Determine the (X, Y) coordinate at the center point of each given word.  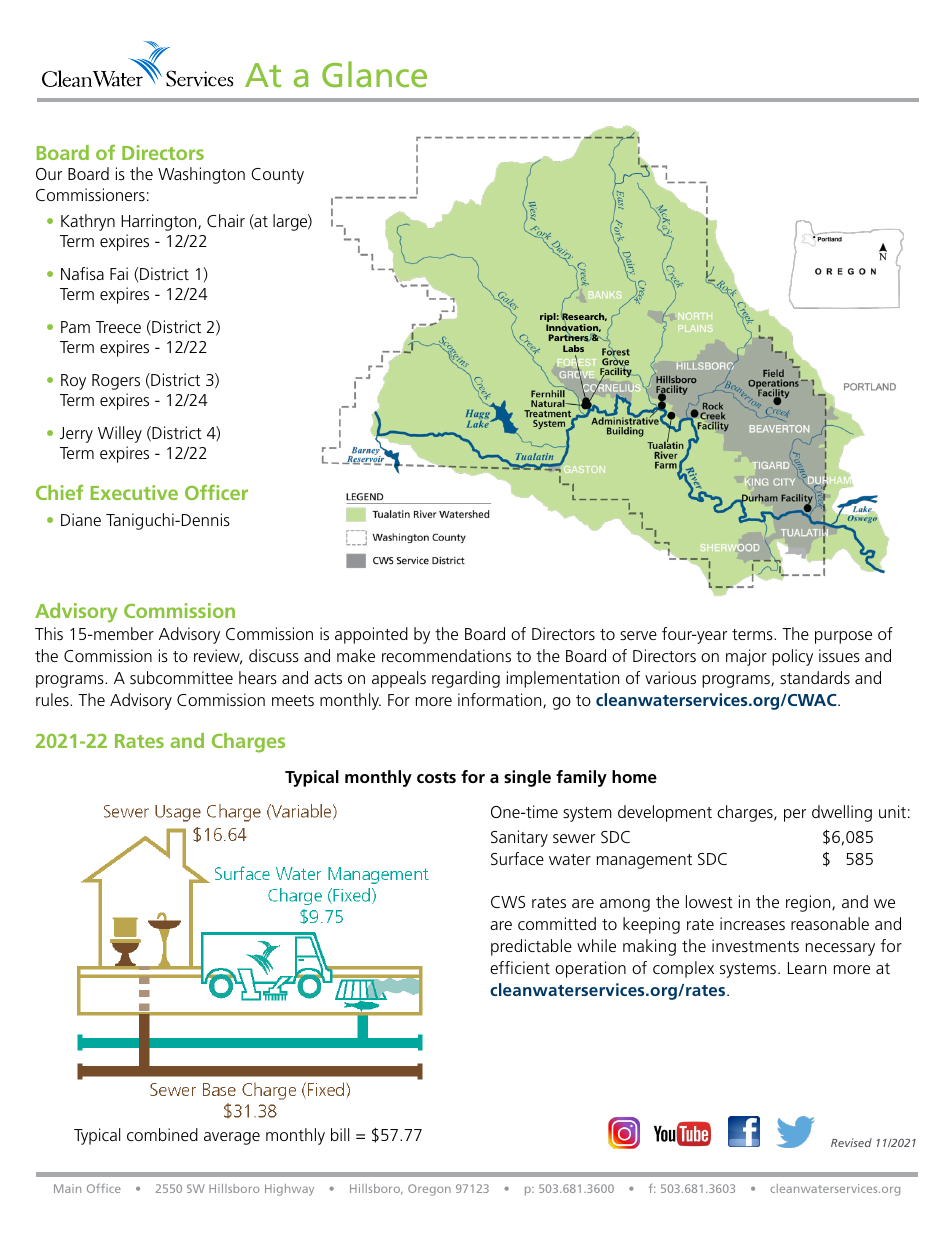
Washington (201, 175)
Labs (573, 348)
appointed (371, 635)
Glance (374, 74)
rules (53, 699)
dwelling (842, 813)
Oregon (429, 1190)
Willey (120, 434)
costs (436, 777)
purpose (843, 637)
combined (162, 1134)
